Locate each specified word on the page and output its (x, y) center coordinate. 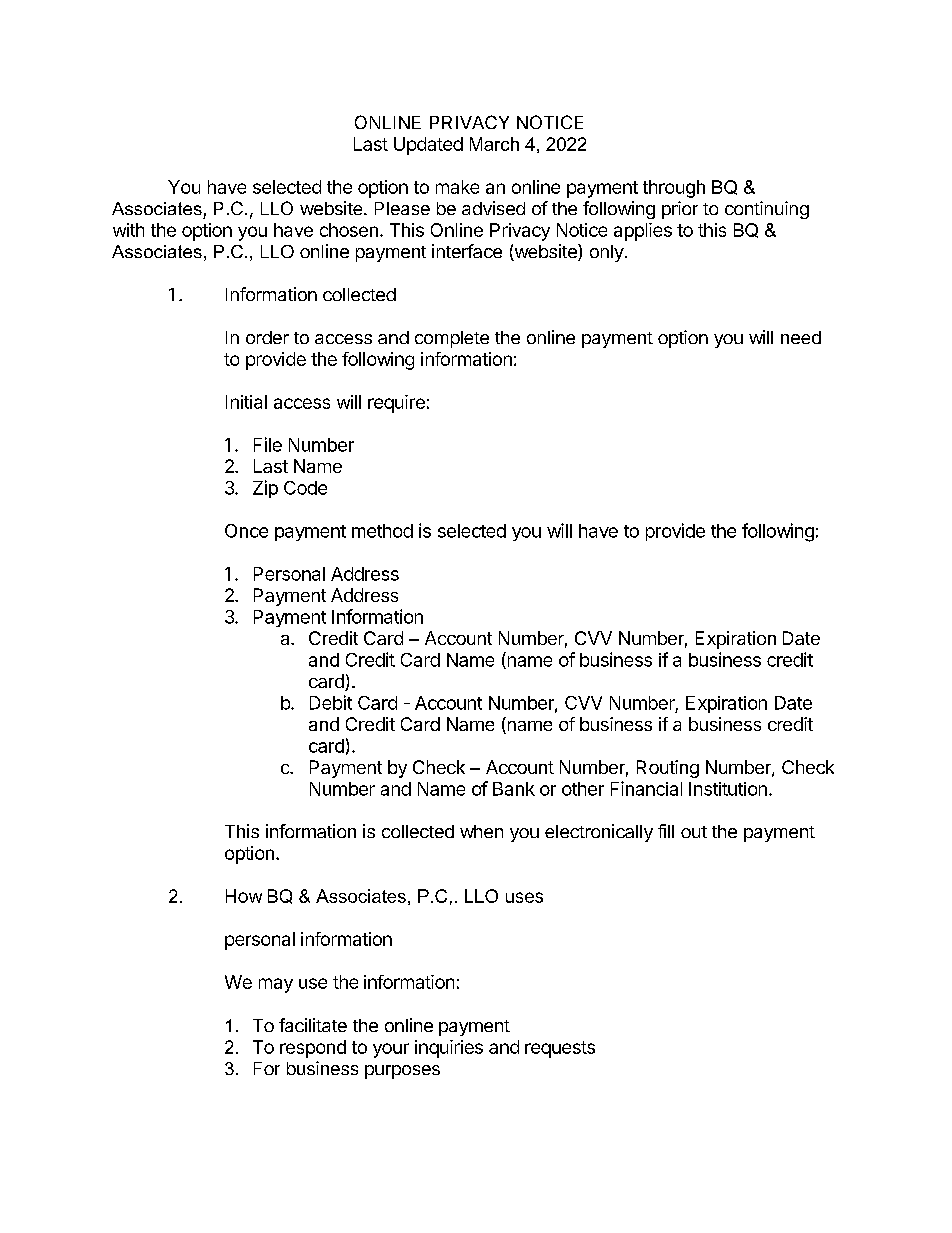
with (128, 230)
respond (313, 1049)
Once (246, 531)
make (457, 187)
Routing (668, 769)
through (674, 189)
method (382, 531)
